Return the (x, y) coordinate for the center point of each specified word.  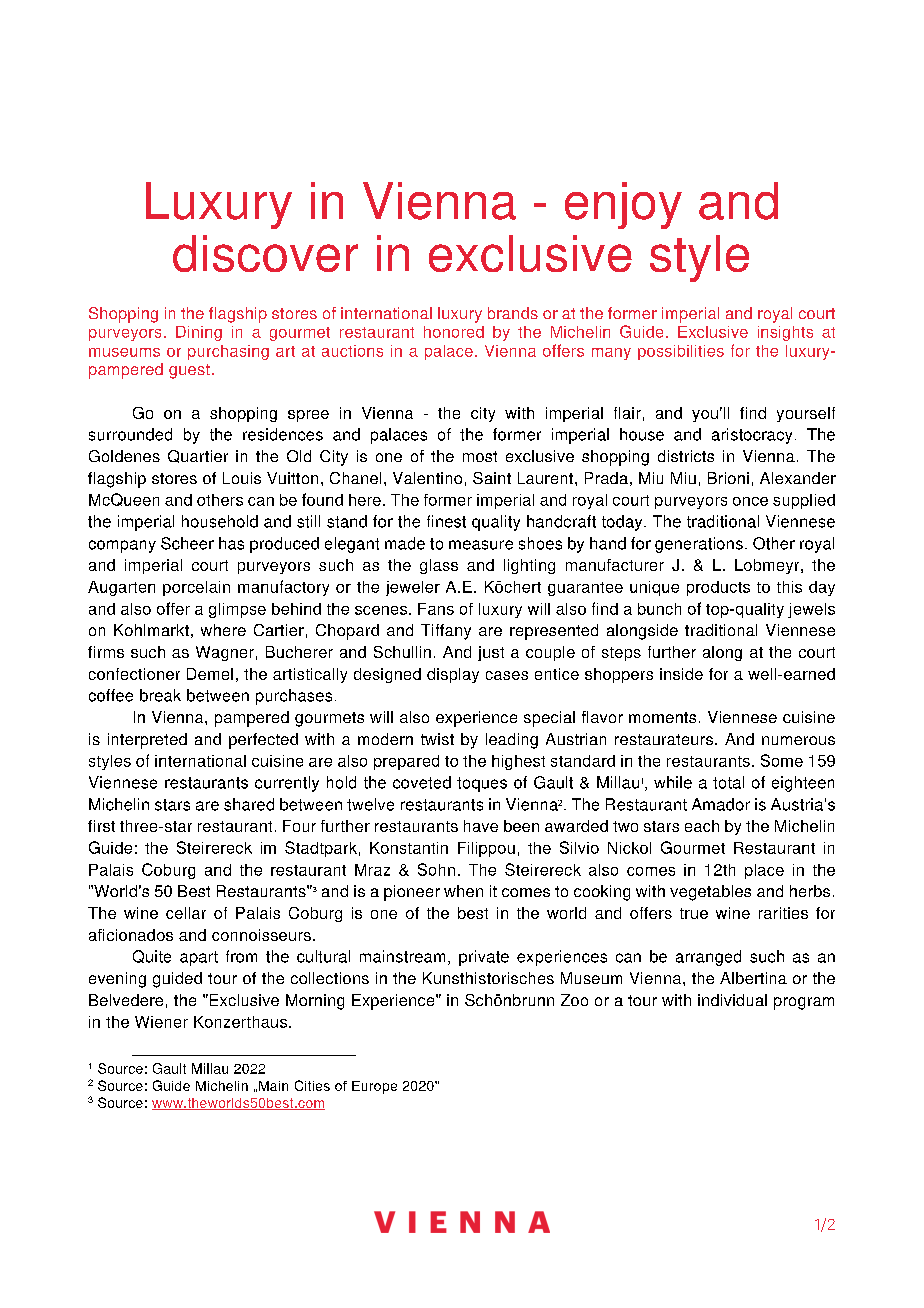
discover (265, 253)
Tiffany (446, 632)
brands (513, 313)
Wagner (225, 653)
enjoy (623, 205)
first (101, 826)
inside (681, 674)
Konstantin (409, 848)
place (764, 871)
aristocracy (752, 436)
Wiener (161, 1022)
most (480, 456)
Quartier (198, 456)
